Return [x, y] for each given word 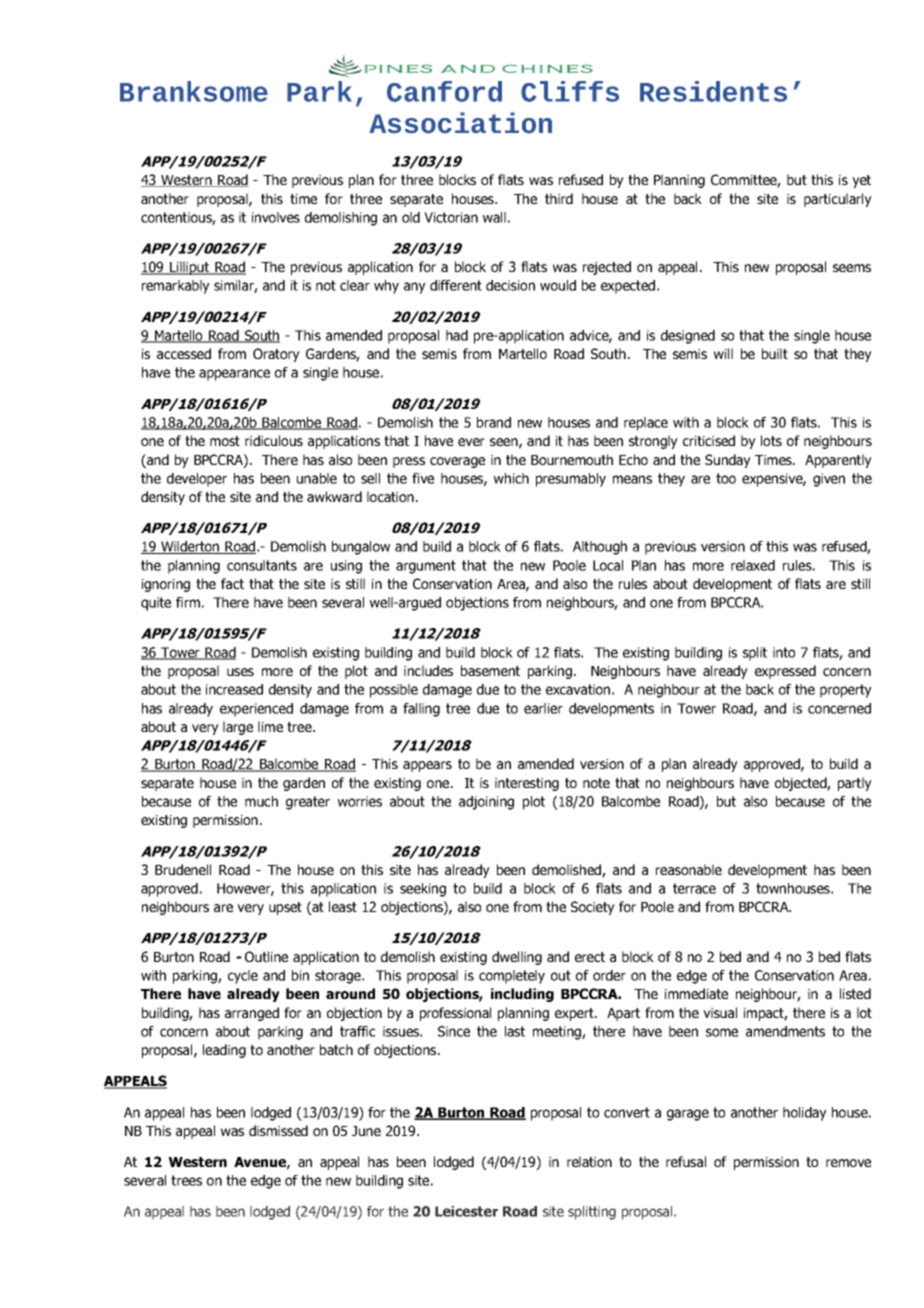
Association [460, 123]
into [784, 652]
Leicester [466, 1211]
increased [234, 689]
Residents [713, 91]
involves [276, 217]
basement [490, 670]
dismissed [278, 1130]
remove [848, 1163]
